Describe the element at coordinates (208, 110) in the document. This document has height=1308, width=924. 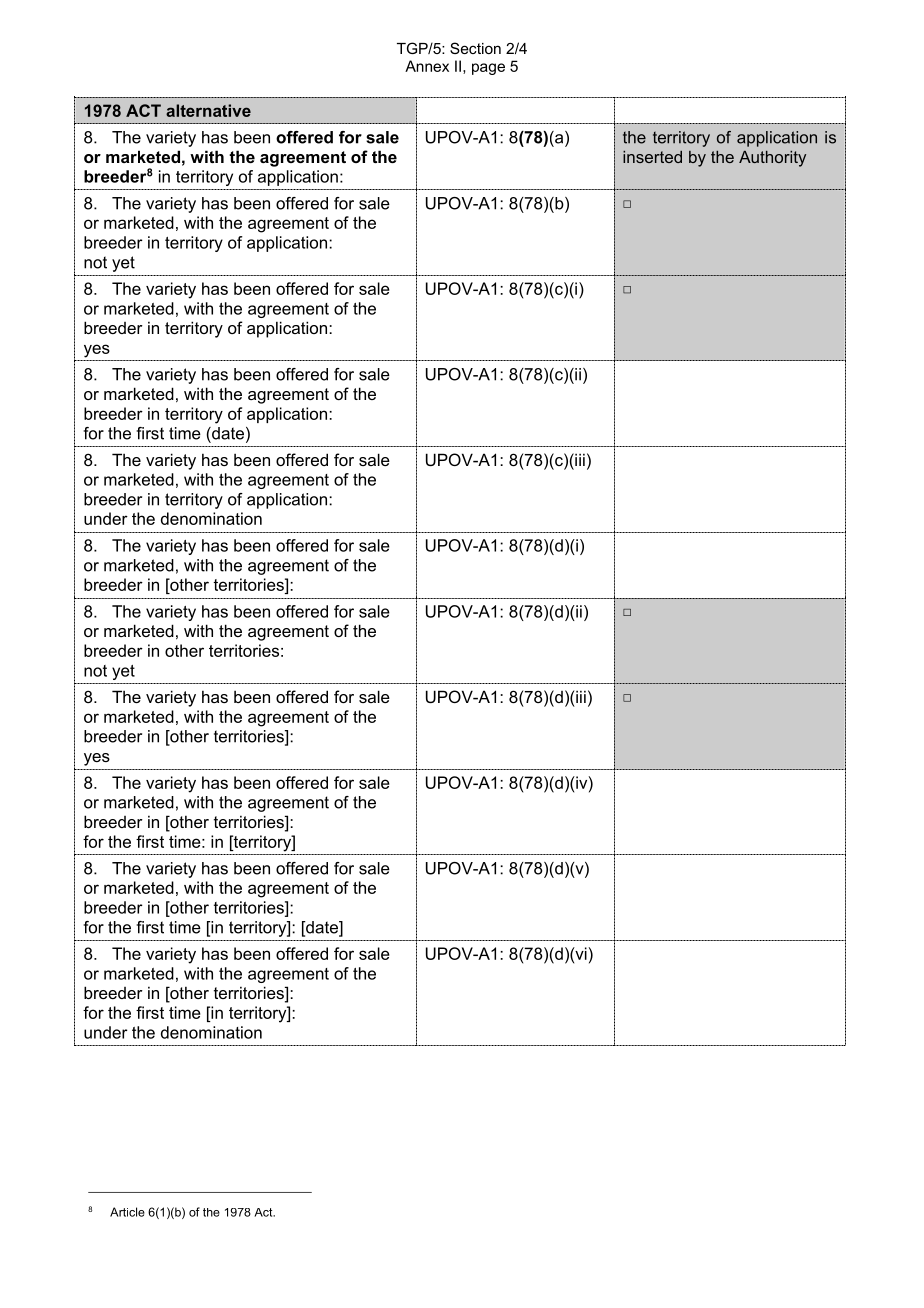
I see `alternative` at that location.
